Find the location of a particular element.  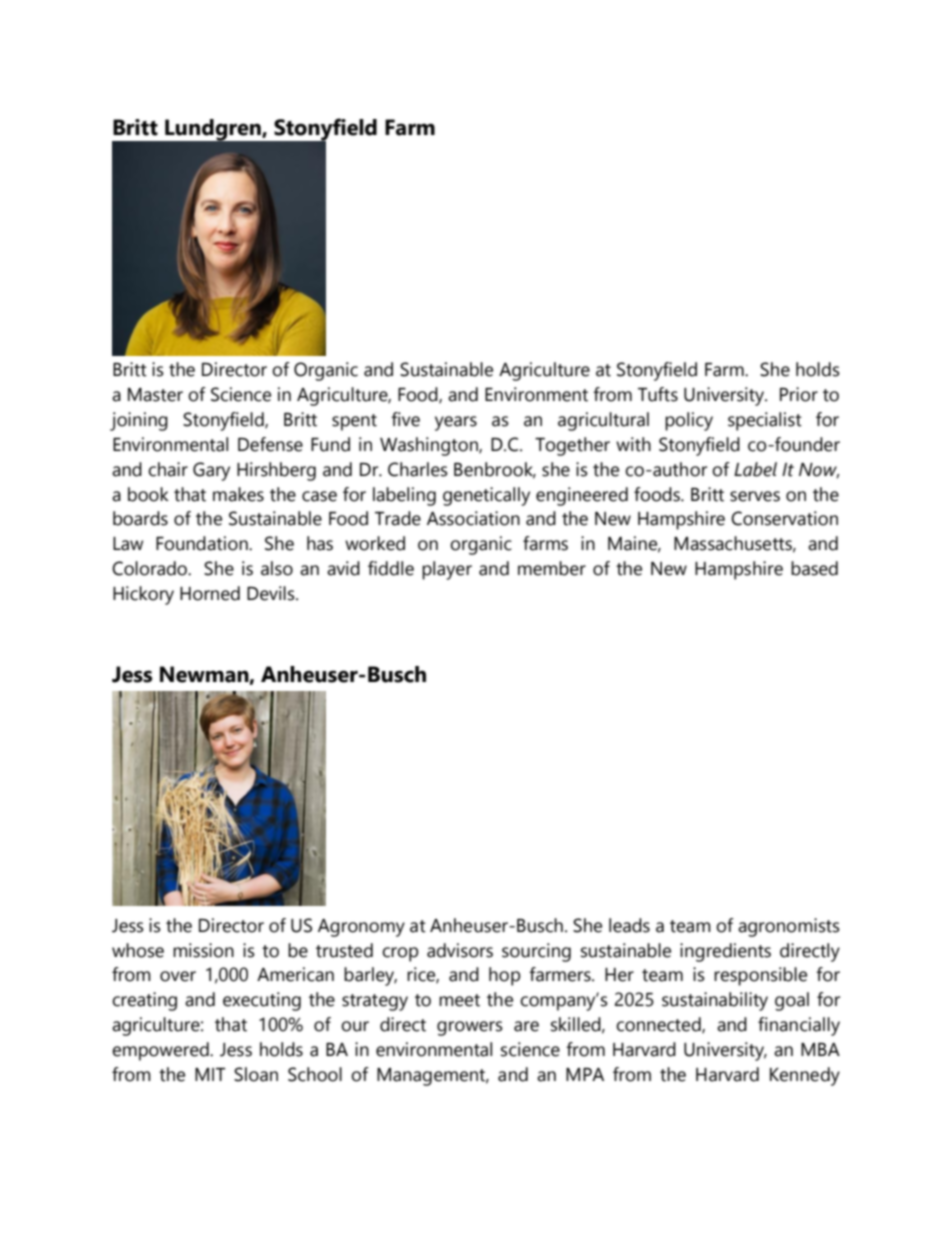

mission is located at coordinates (203, 950).
